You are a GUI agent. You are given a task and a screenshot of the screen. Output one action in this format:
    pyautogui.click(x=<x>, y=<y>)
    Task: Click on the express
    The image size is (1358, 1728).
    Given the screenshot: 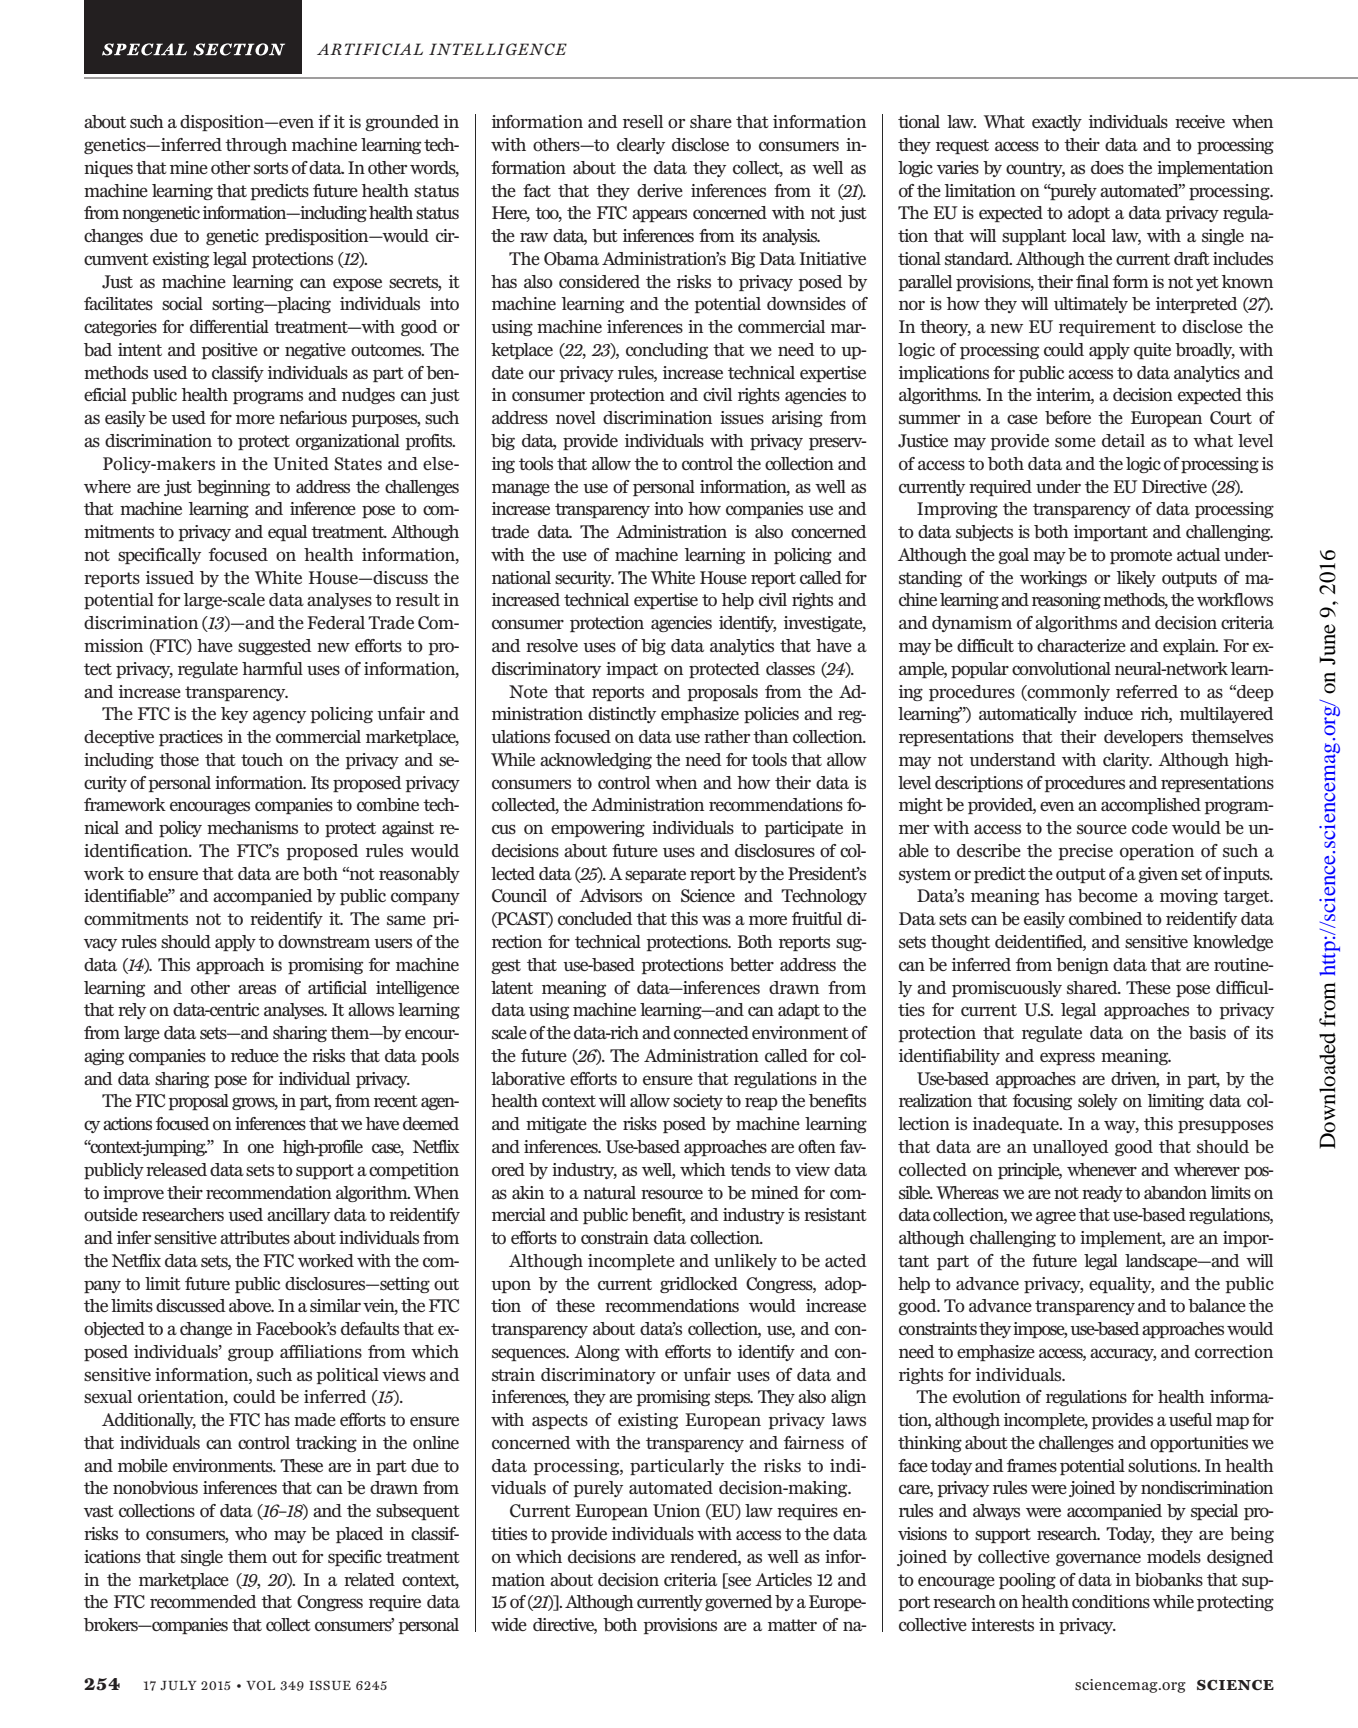 What is the action you would take?
    pyautogui.click(x=1067, y=1058)
